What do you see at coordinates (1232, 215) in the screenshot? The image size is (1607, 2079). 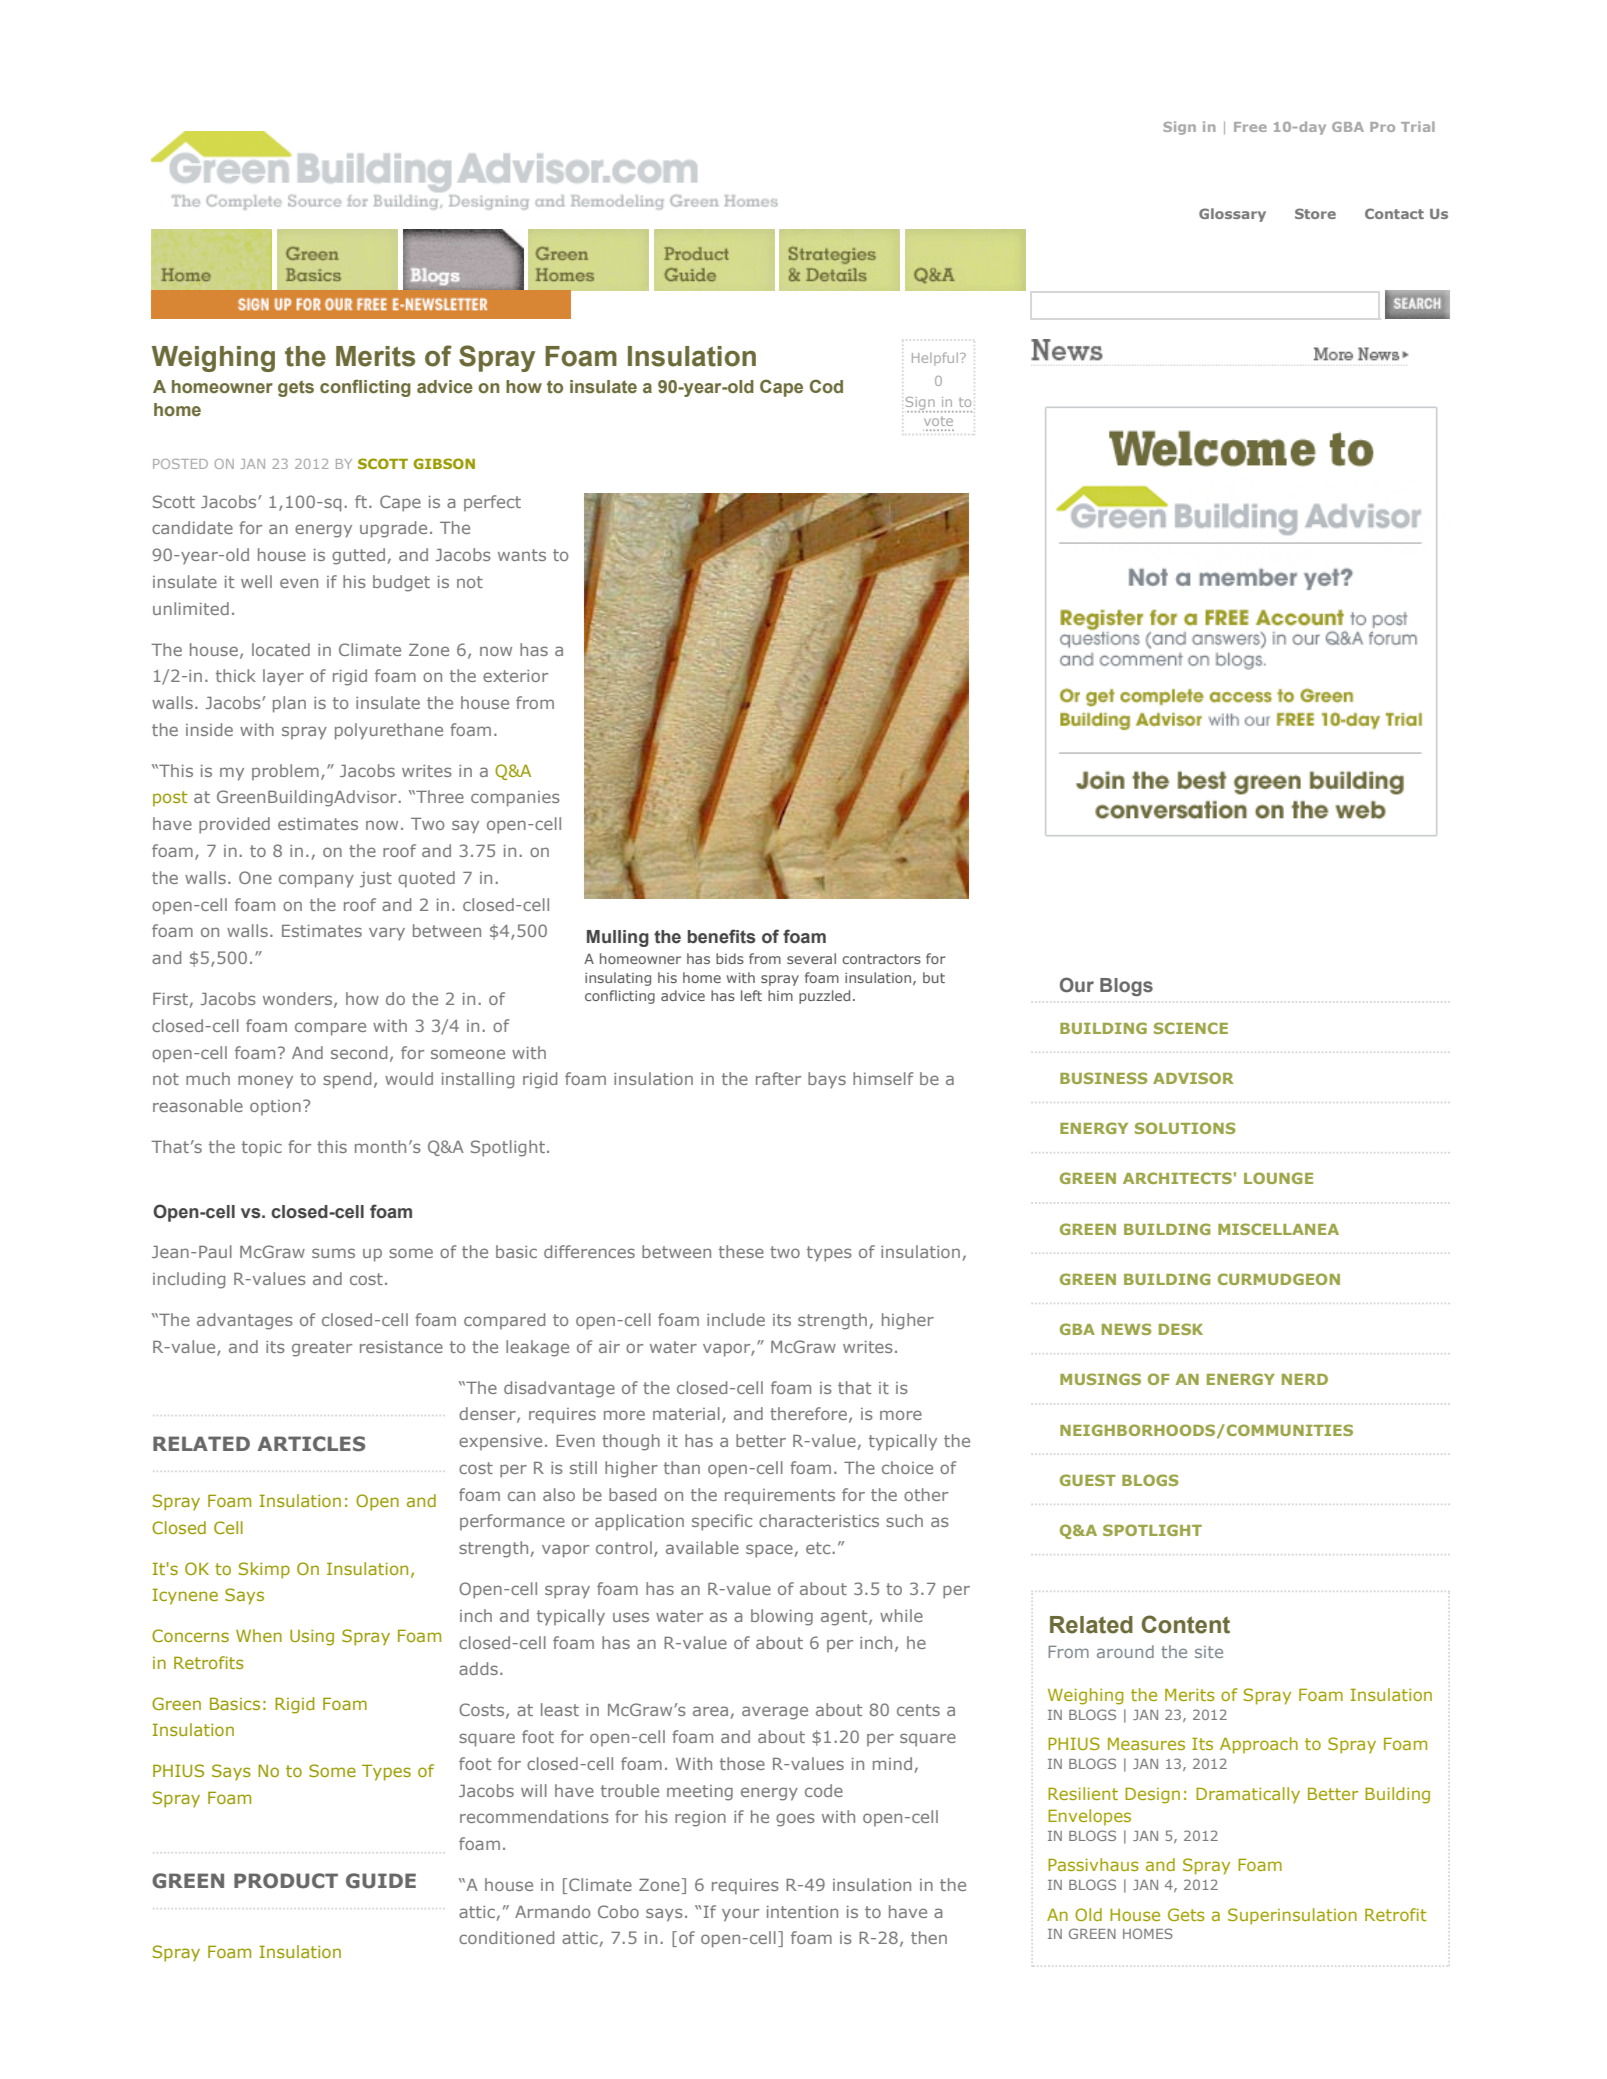 I see `Glossary` at bounding box center [1232, 215].
